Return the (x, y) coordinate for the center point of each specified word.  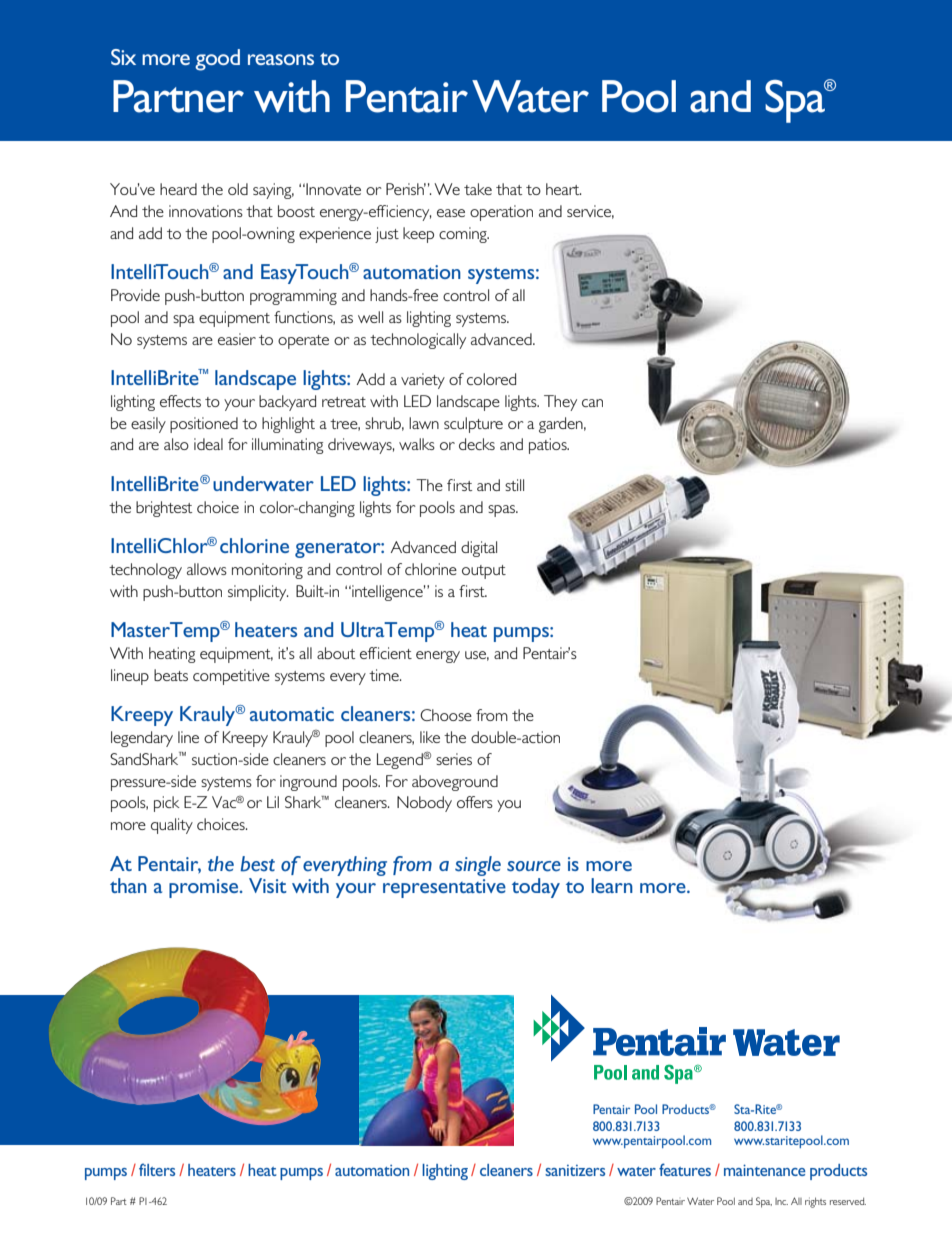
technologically (418, 341)
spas (503, 511)
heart (564, 189)
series (454, 759)
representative (444, 888)
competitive (231, 677)
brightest (164, 509)
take (478, 189)
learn (612, 885)
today (536, 888)
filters (157, 1169)
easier (237, 339)
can (592, 403)
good (217, 60)
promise (205, 888)
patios (549, 446)
